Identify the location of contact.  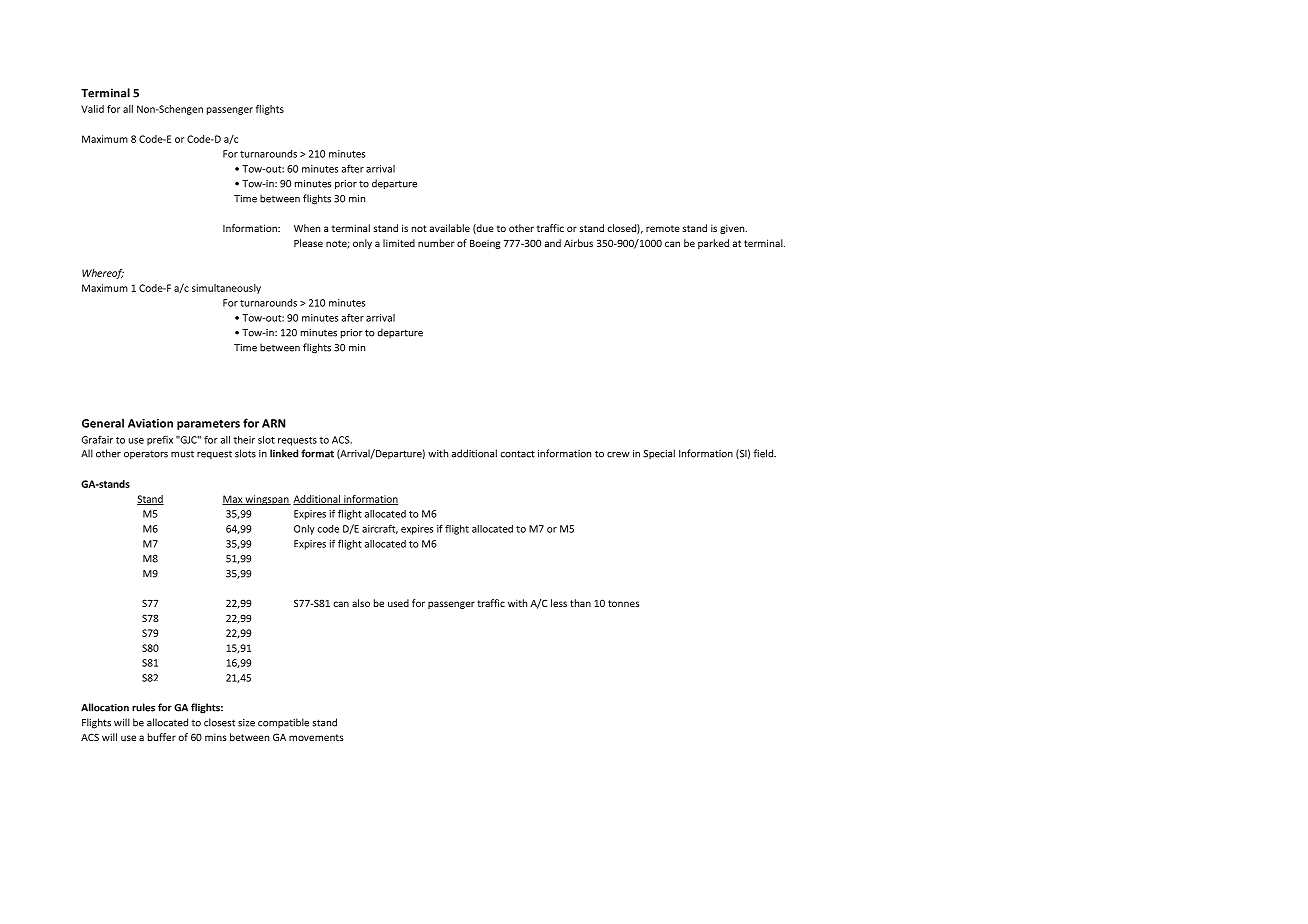
(517, 454).
